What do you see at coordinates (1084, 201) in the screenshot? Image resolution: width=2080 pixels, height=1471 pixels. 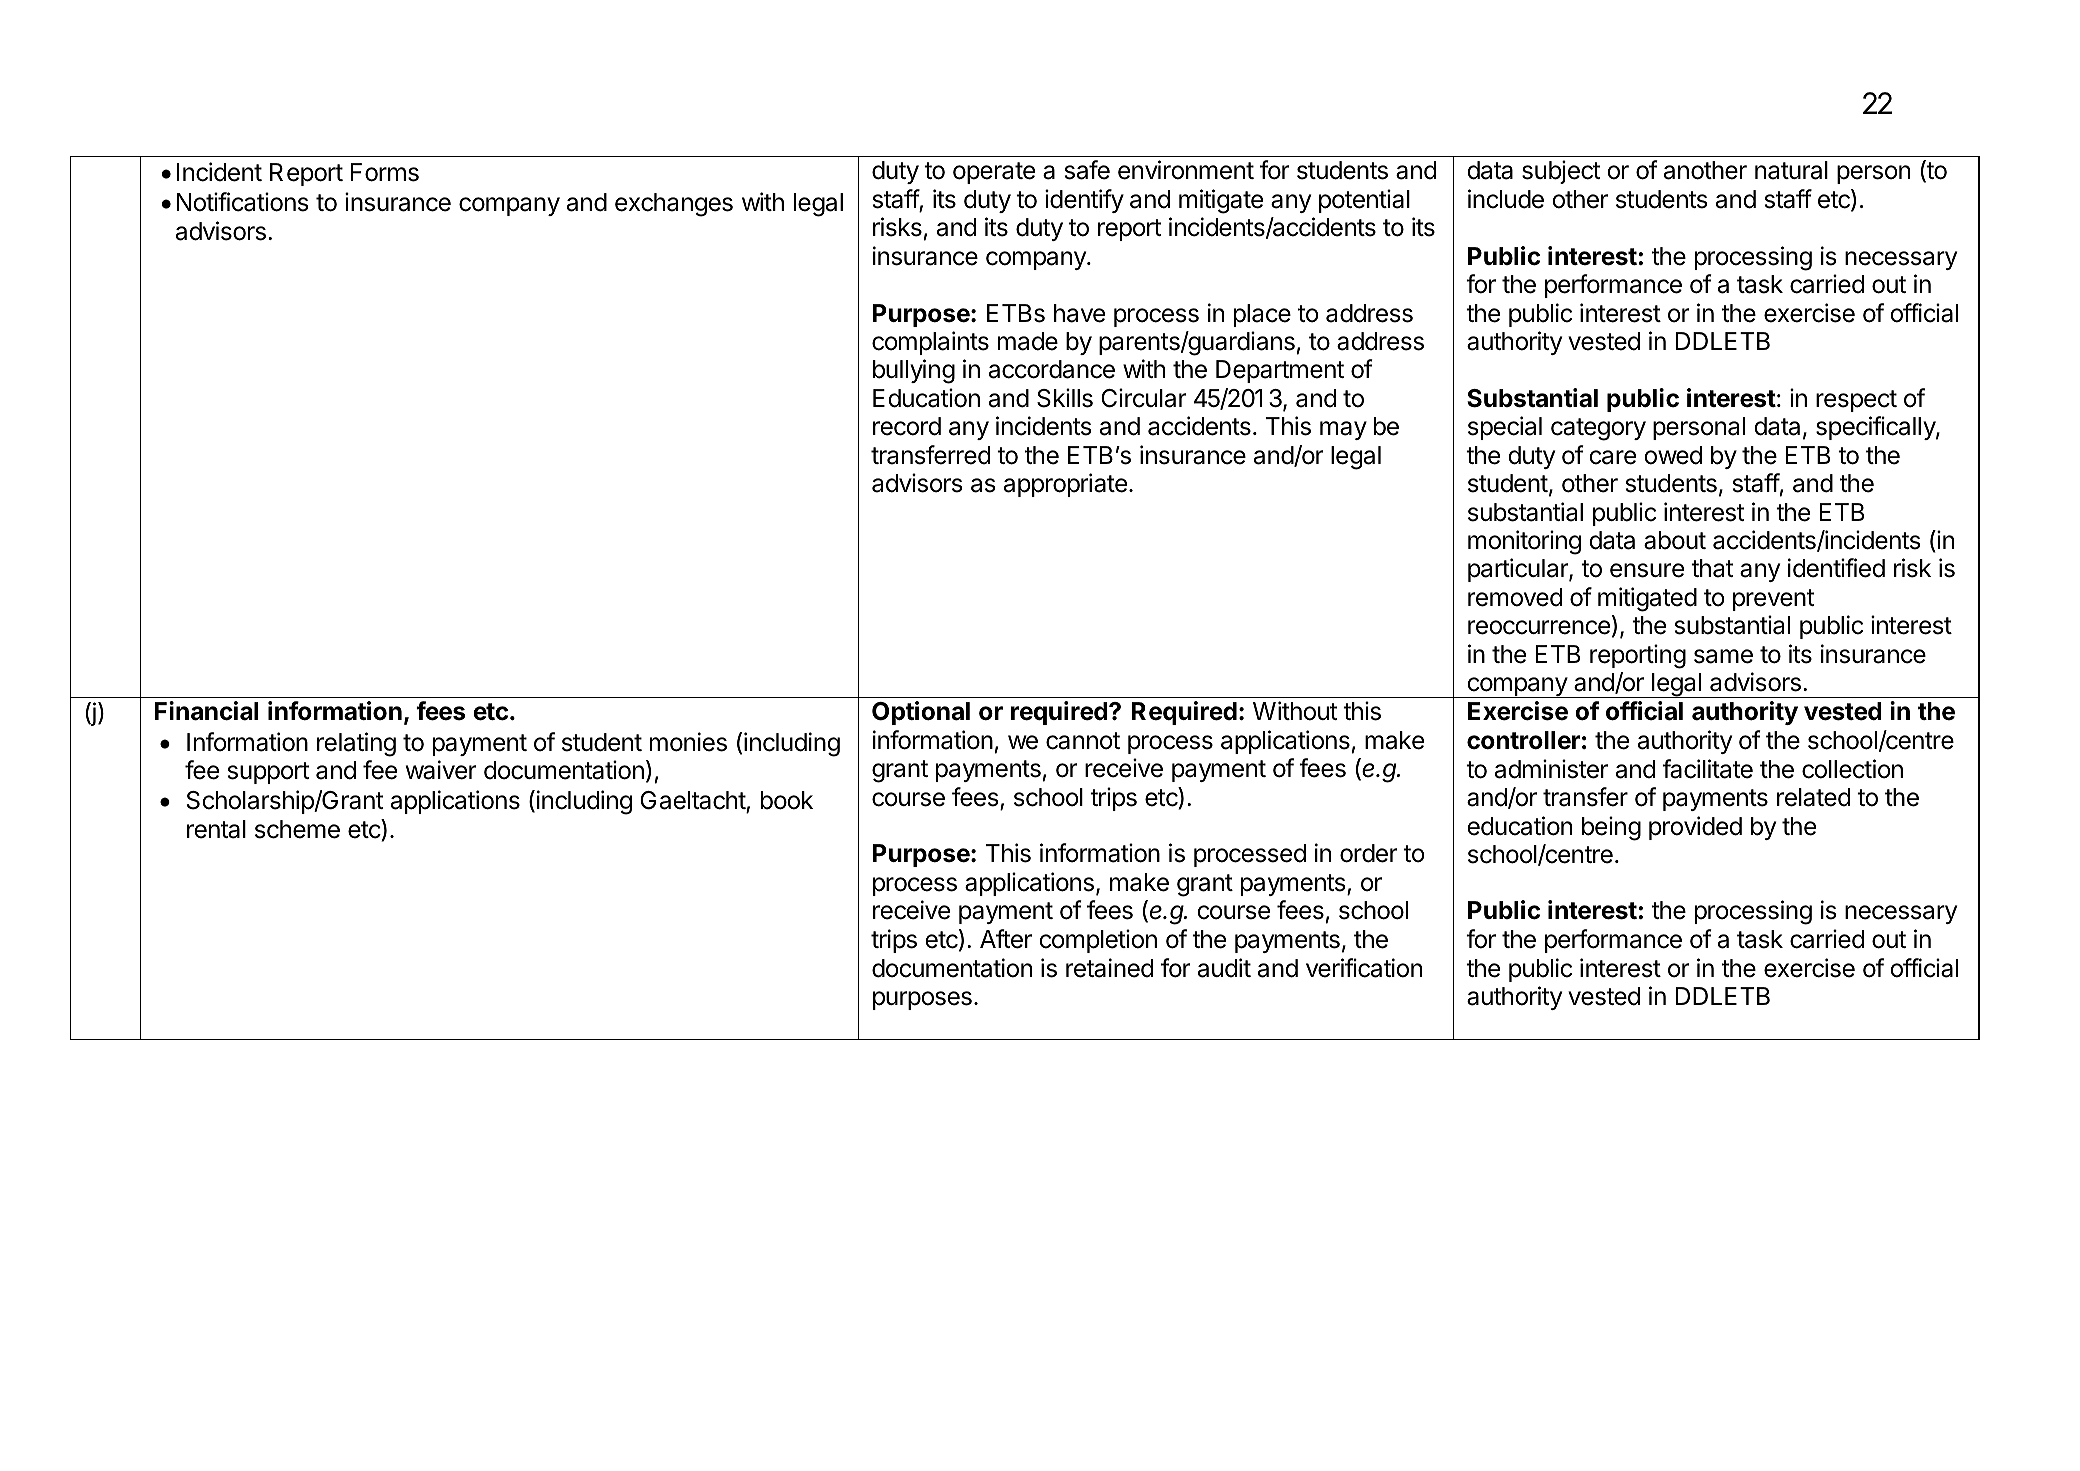 I see `identify` at bounding box center [1084, 201].
